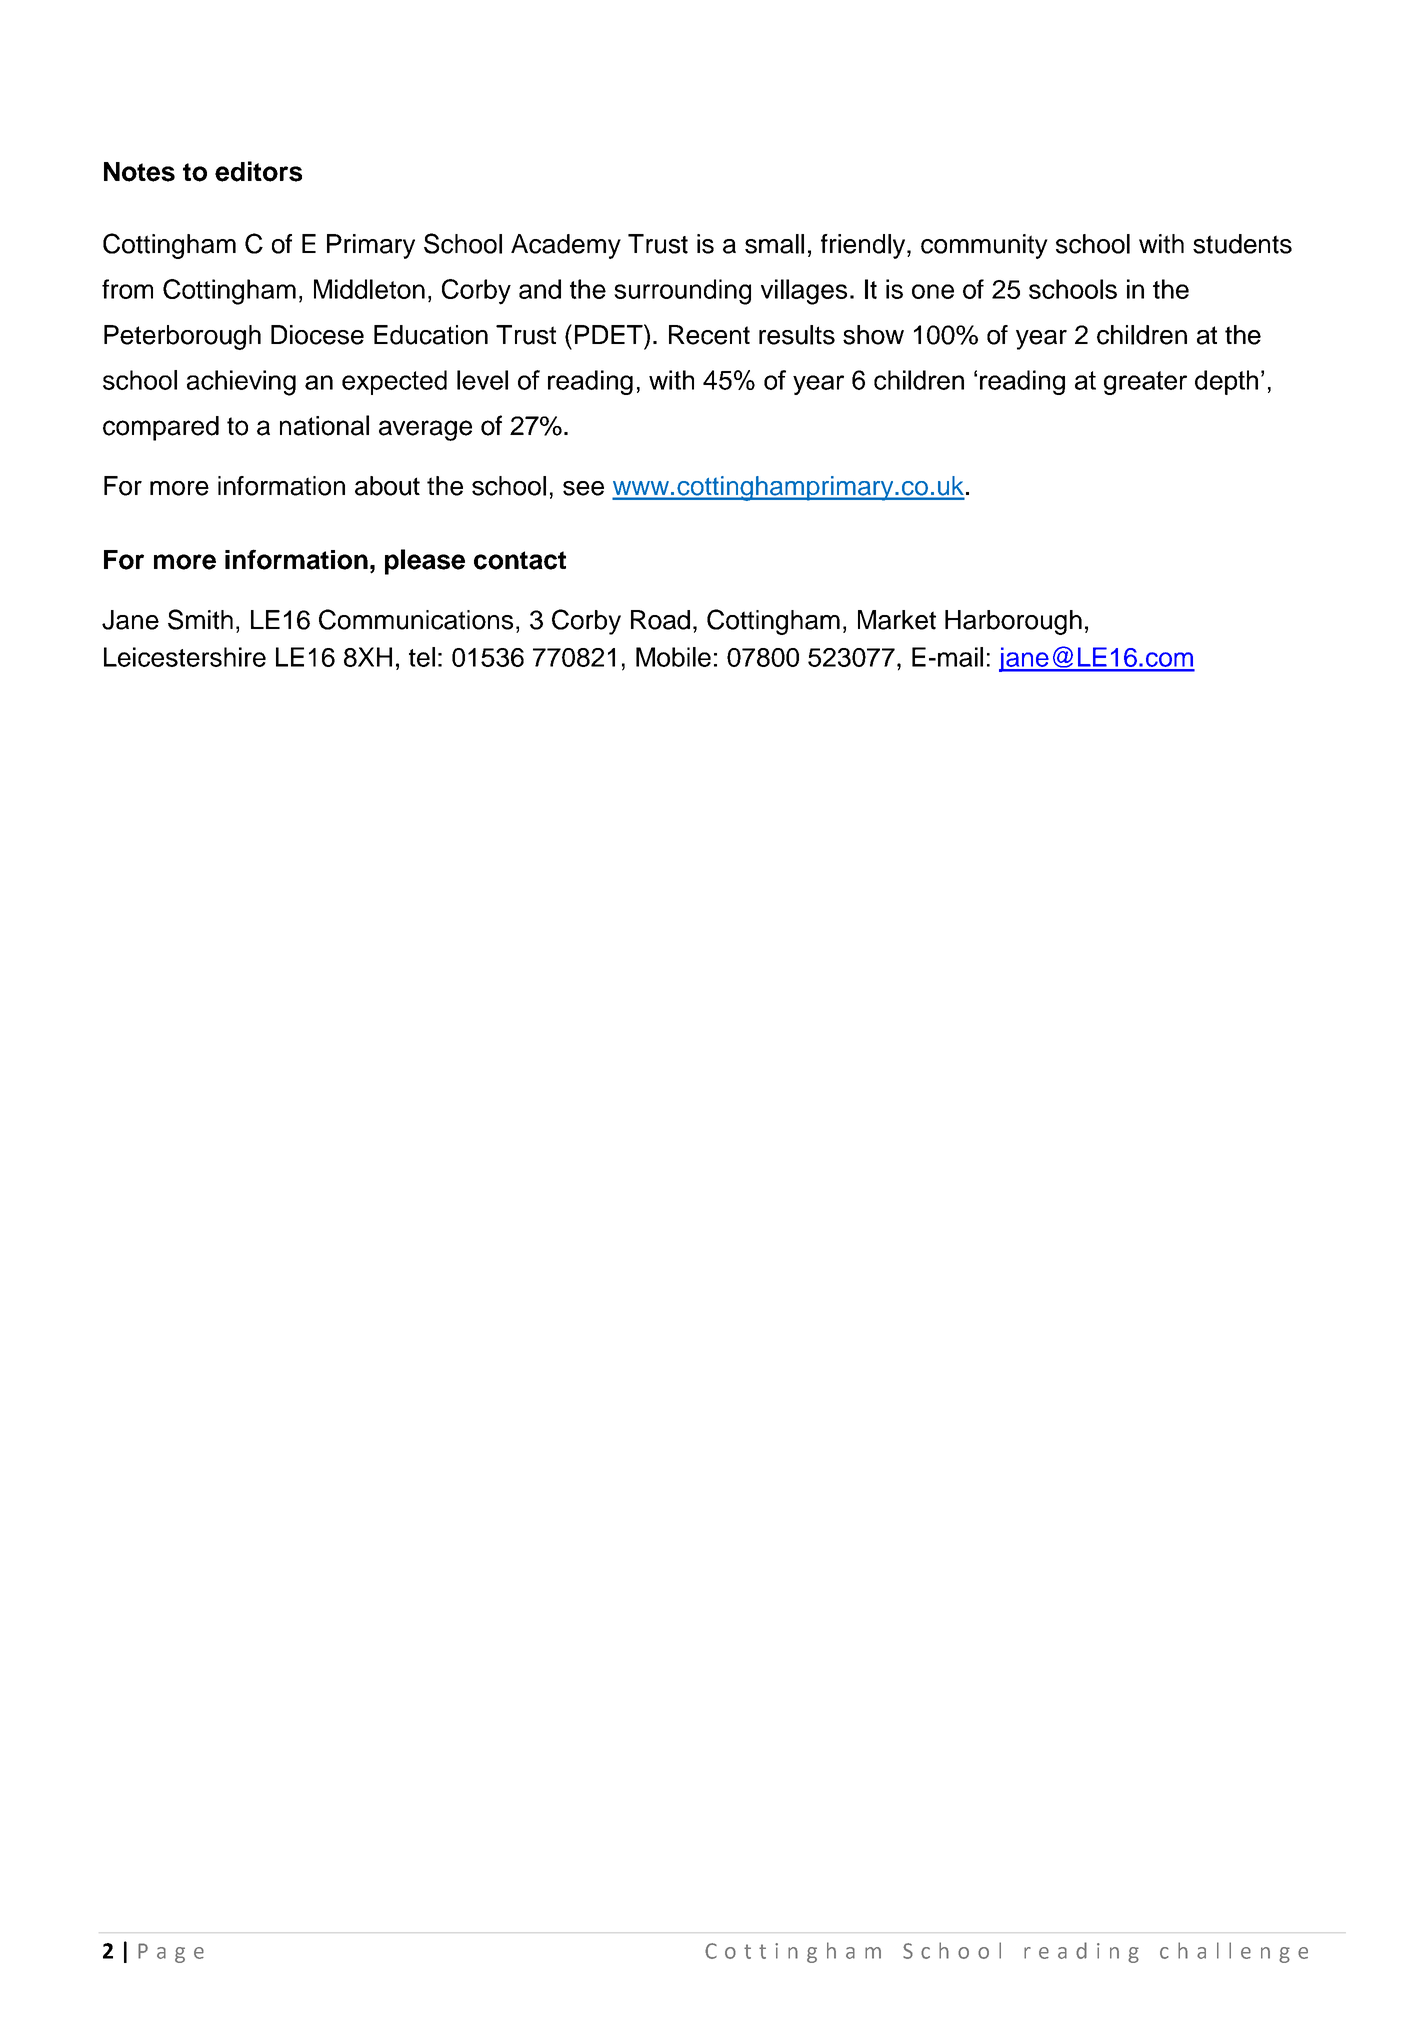 Image resolution: width=1427 pixels, height=2018 pixels. What do you see at coordinates (482, 380) in the screenshot?
I see `level` at bounding box center [482, 380].
